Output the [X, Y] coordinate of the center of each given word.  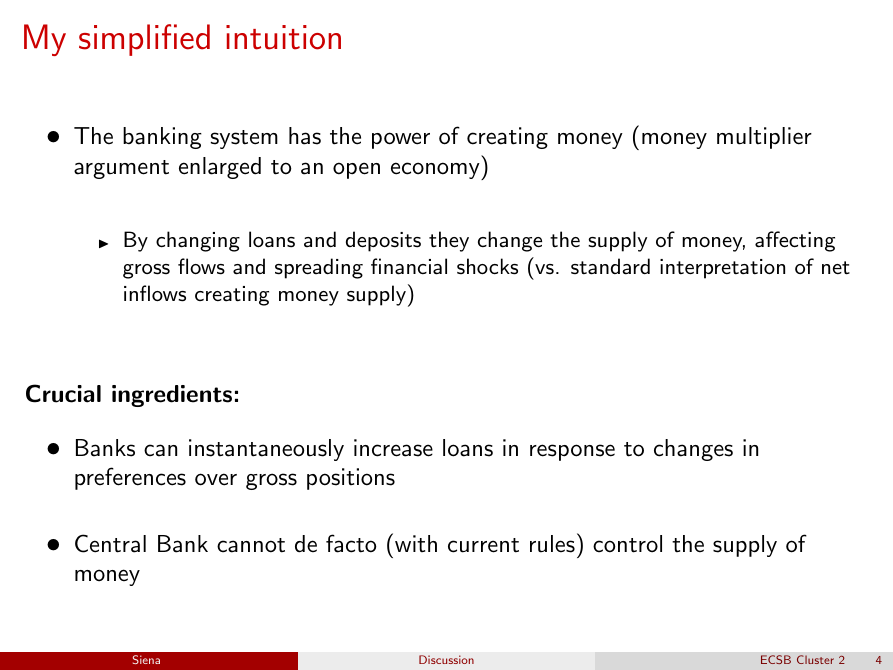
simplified [144, 40]
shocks [487, 266]
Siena [146, 659]
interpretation [722, 269]
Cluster [815, 659]
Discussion [446, 659]
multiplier [764, 138]
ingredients [172, 396]
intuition [283, 37]
